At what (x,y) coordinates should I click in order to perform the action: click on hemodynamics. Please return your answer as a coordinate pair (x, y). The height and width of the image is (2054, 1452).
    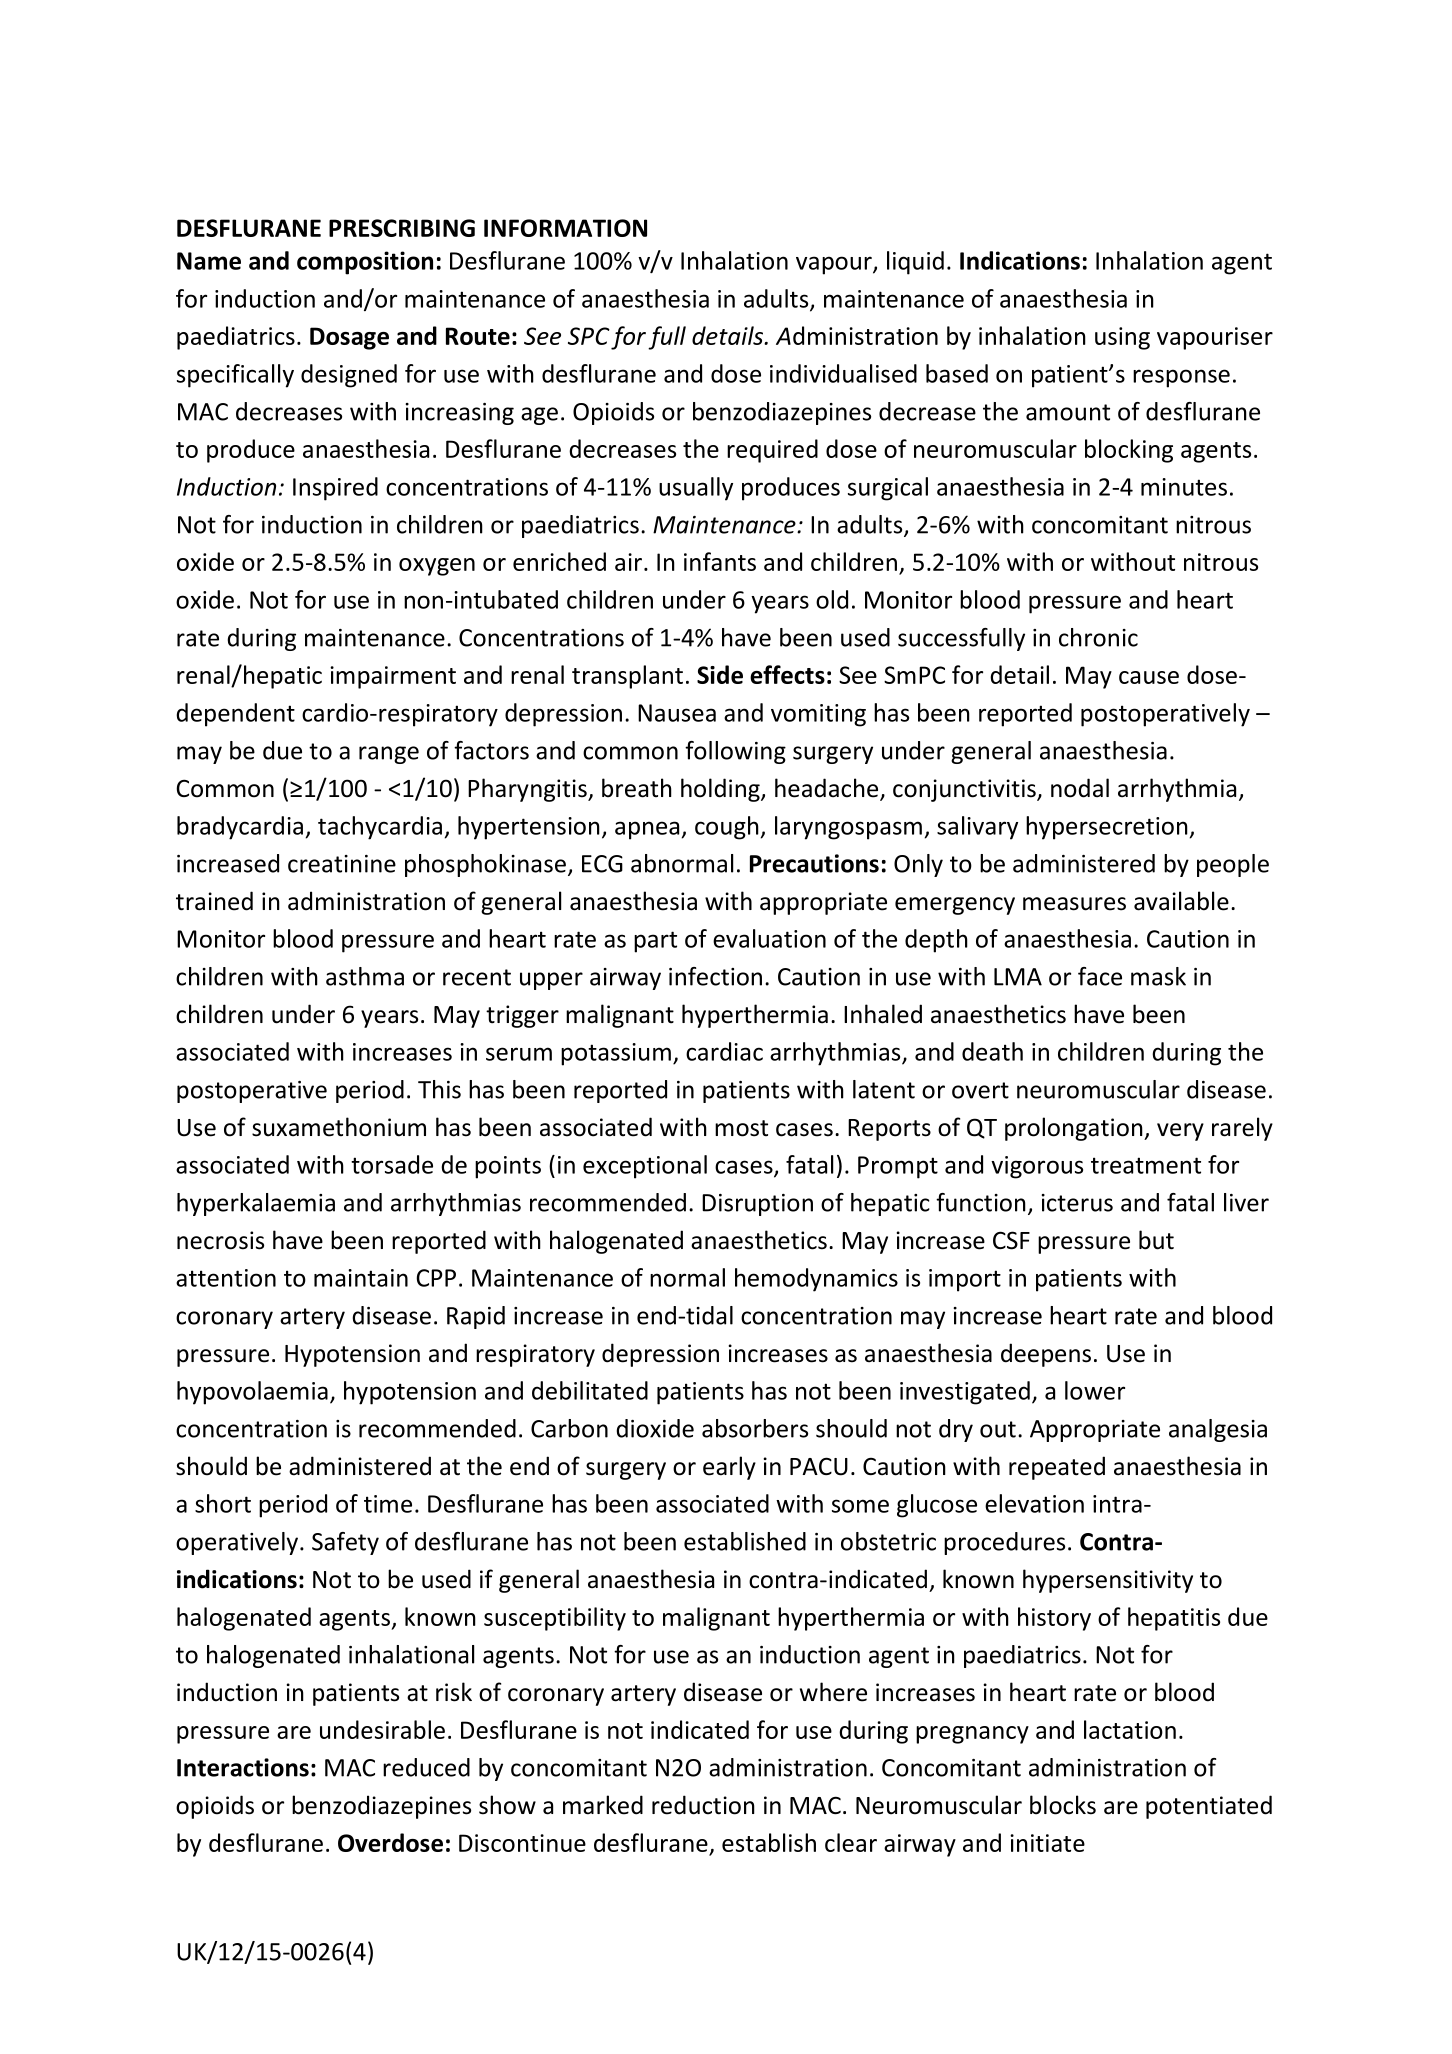
    Looking at the image, I should click on (816, 1280).
